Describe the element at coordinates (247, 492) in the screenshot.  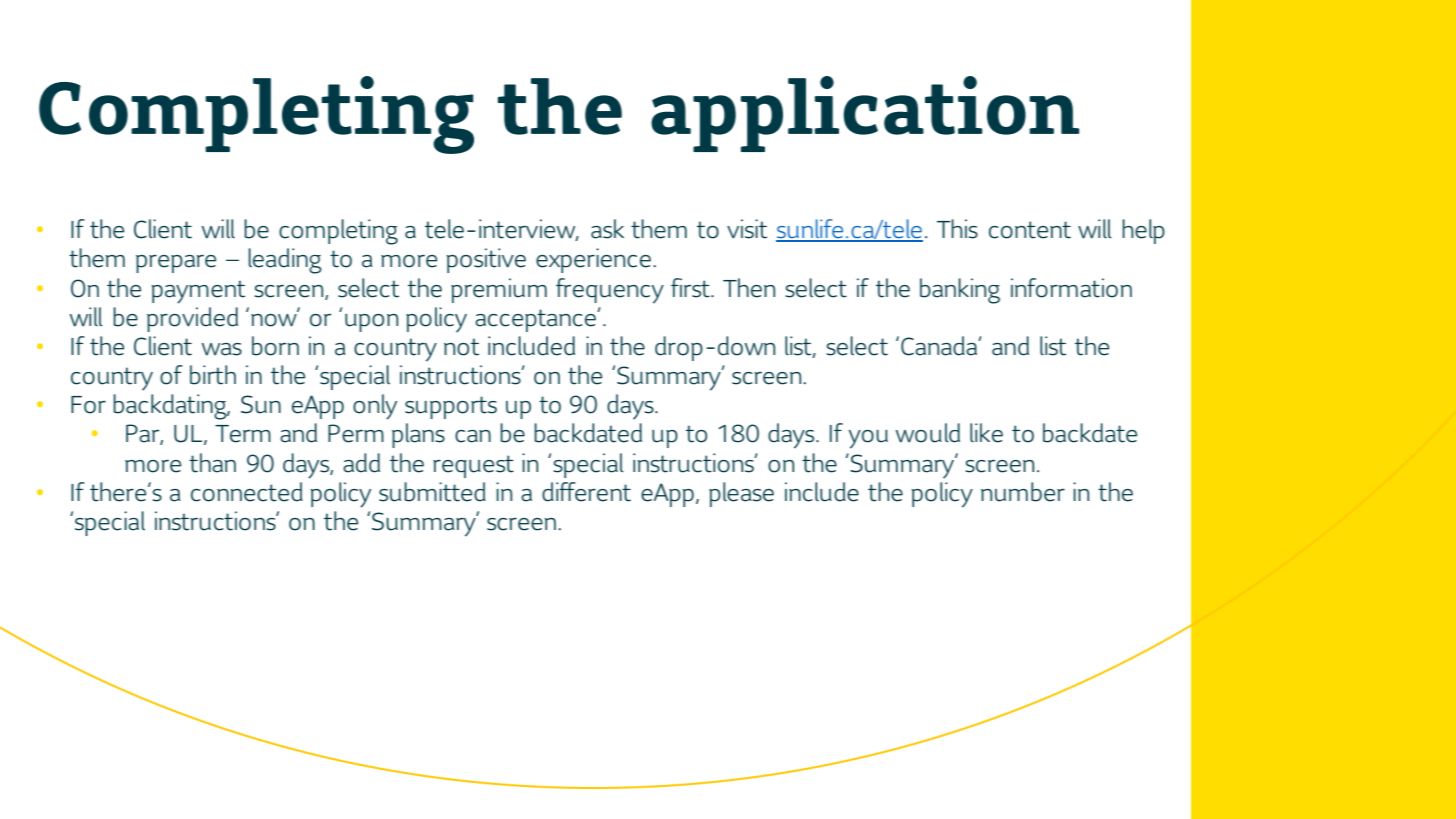
I see `connected` at that location.
